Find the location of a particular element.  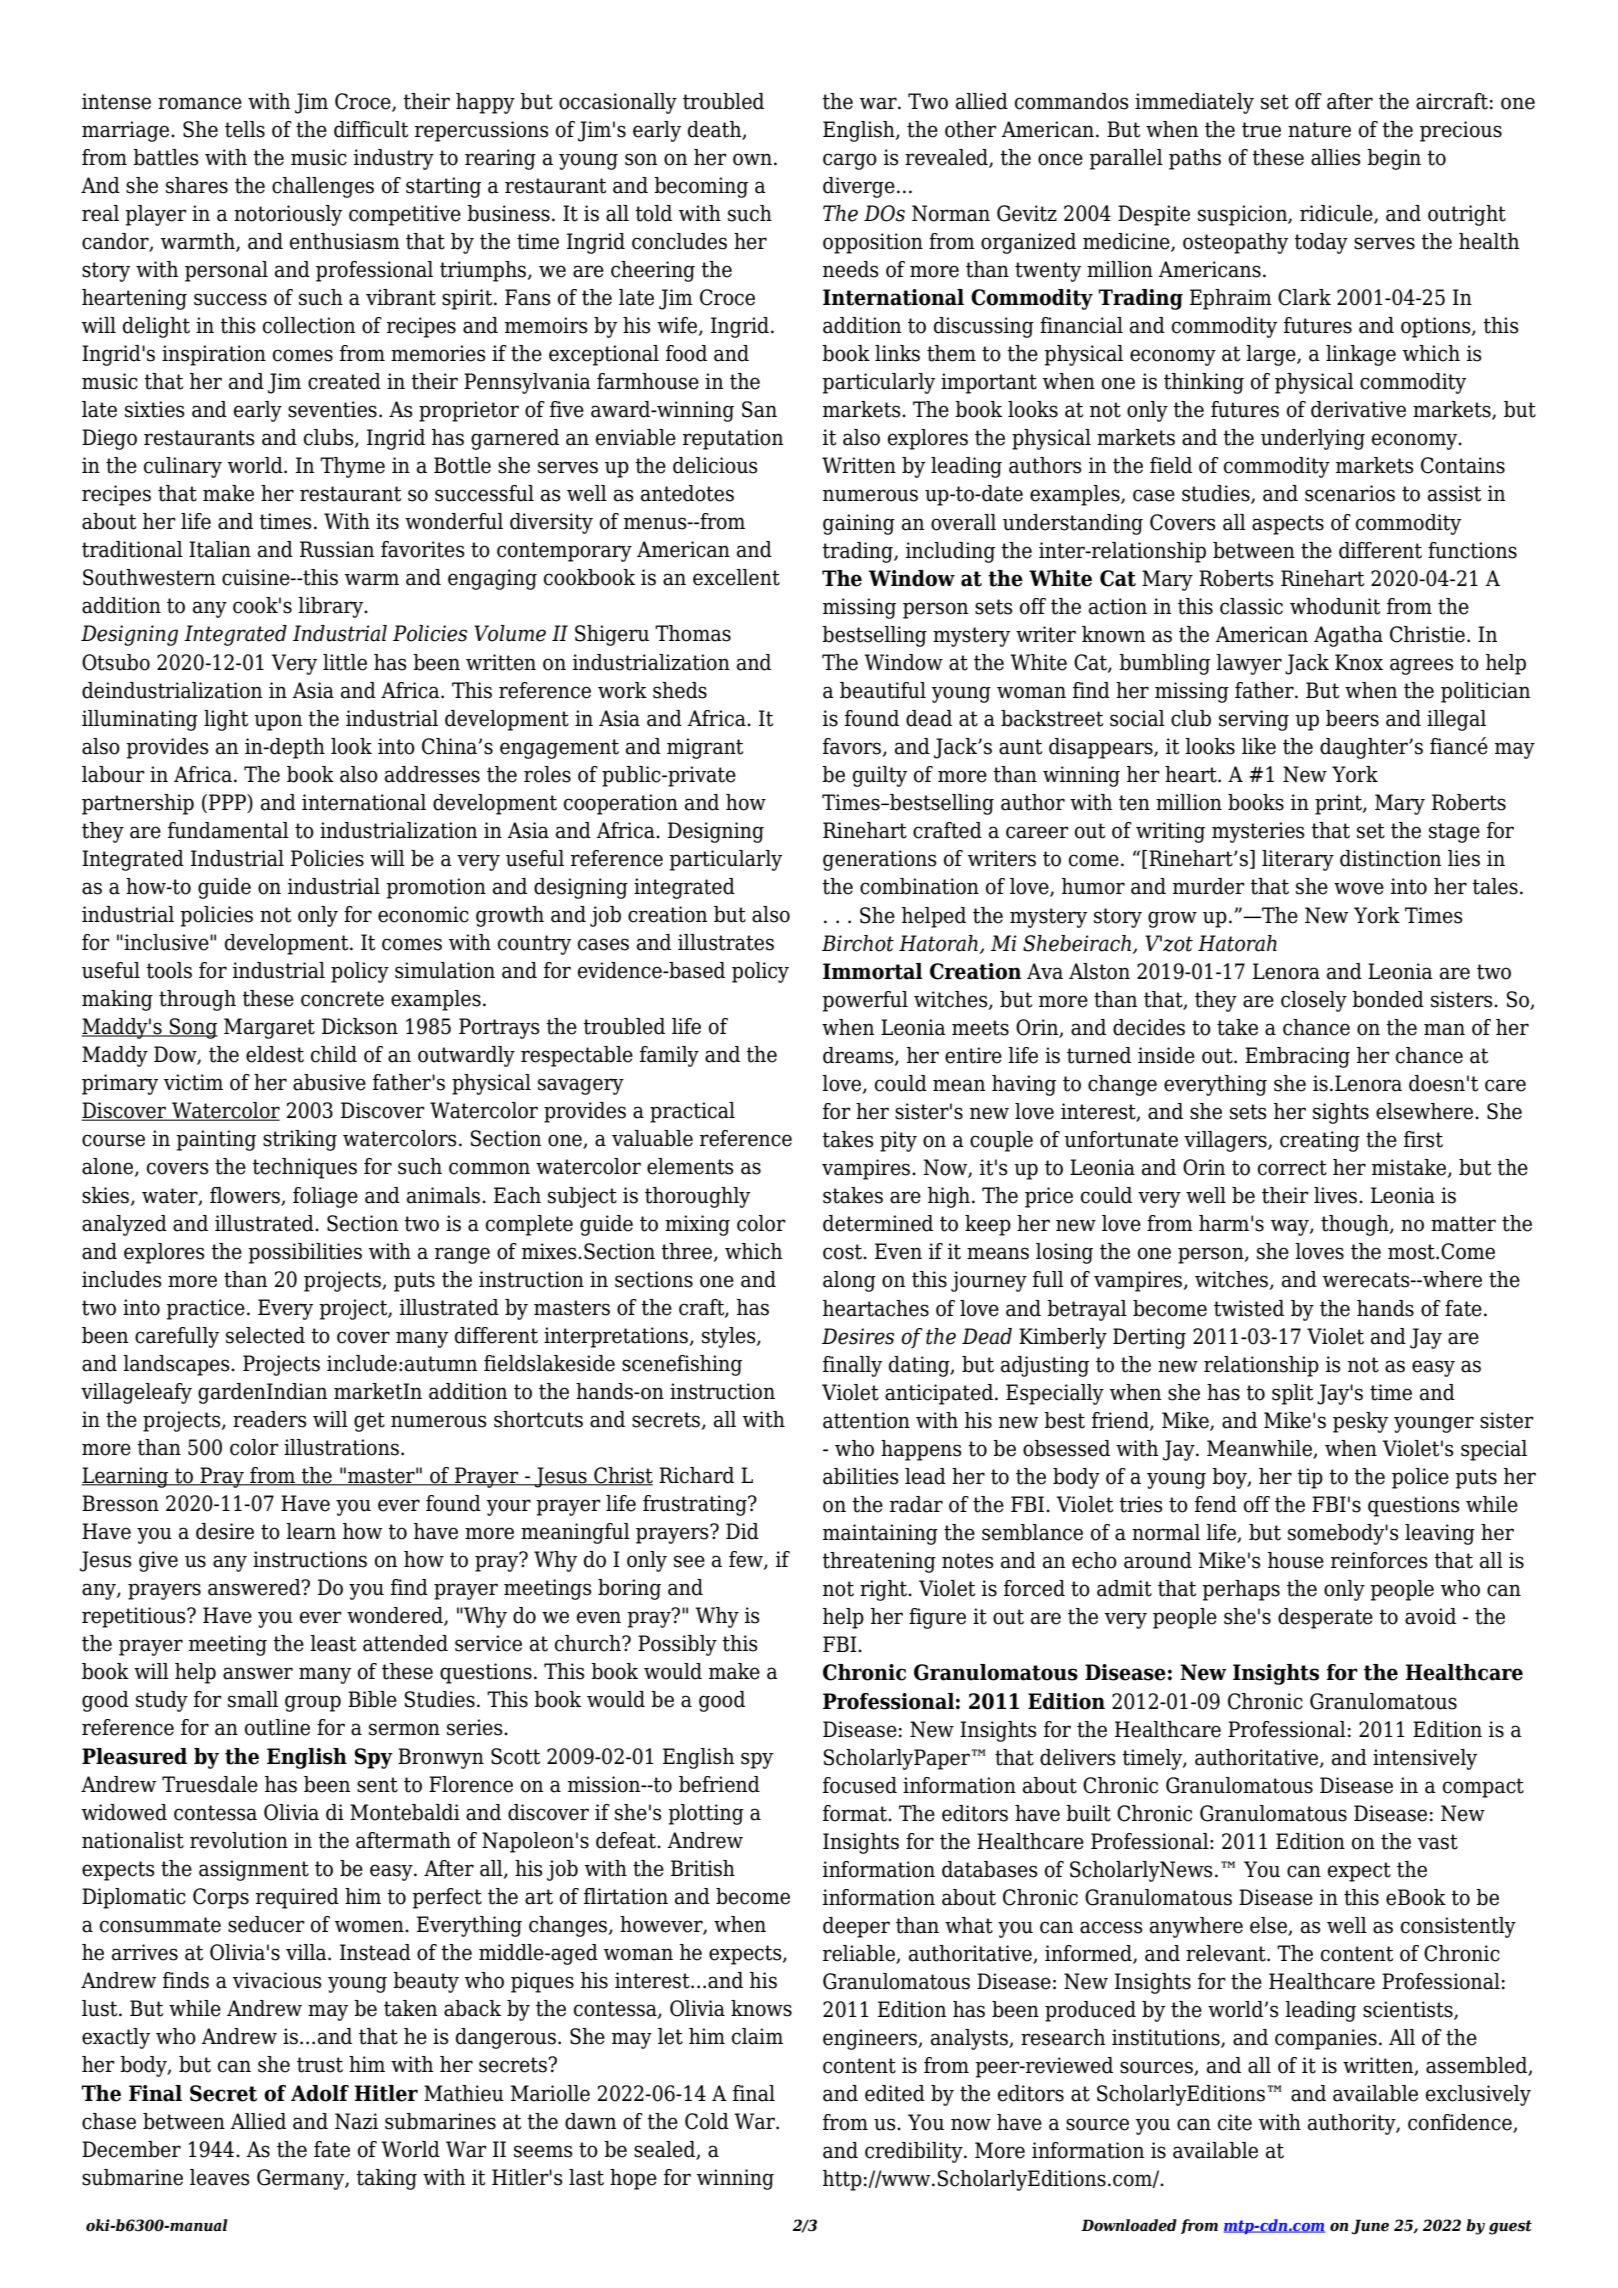

June is located at coordinates (1370, 2226).
